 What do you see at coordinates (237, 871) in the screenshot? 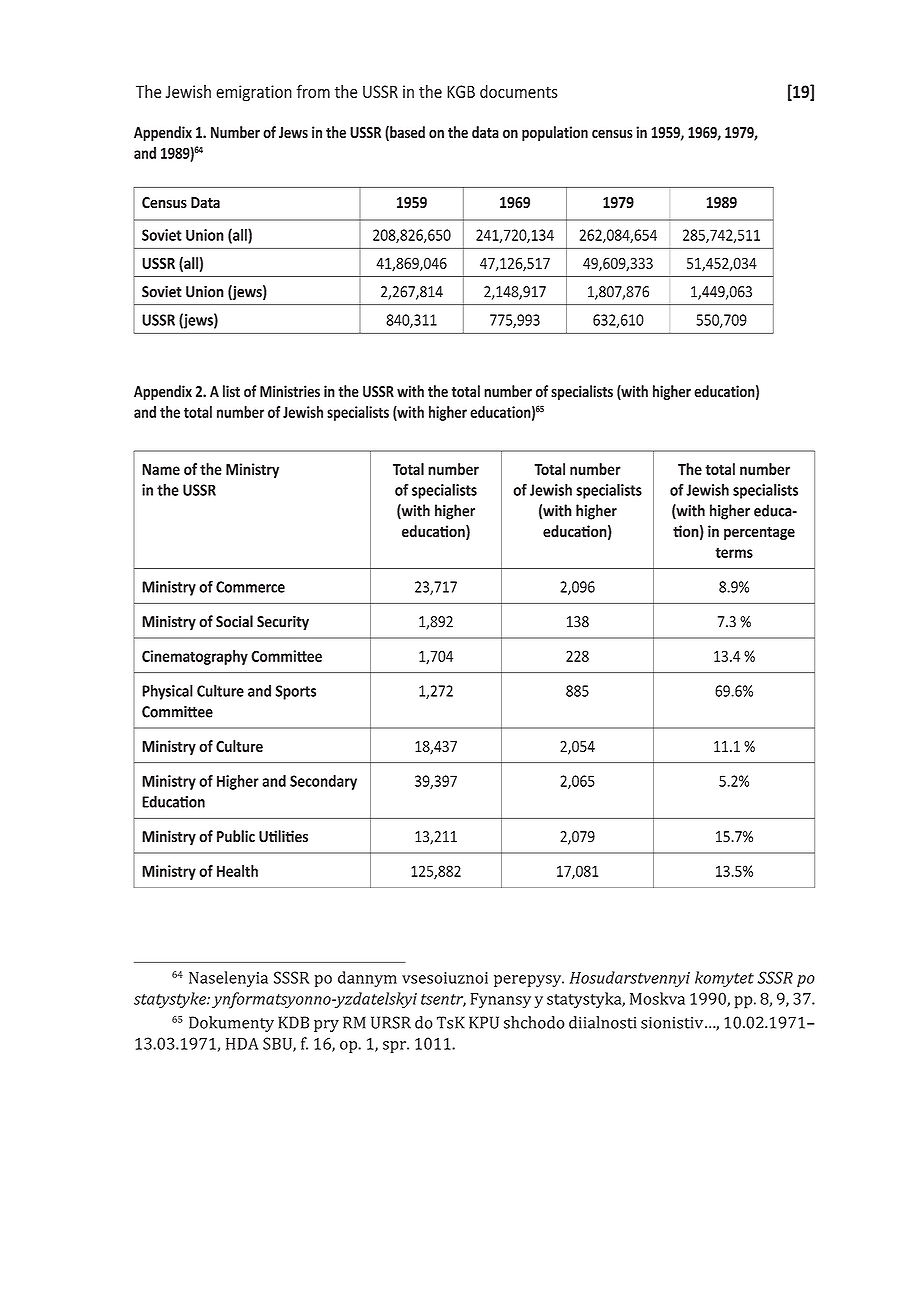
I see `Health` at bounding box center [237, 871].
